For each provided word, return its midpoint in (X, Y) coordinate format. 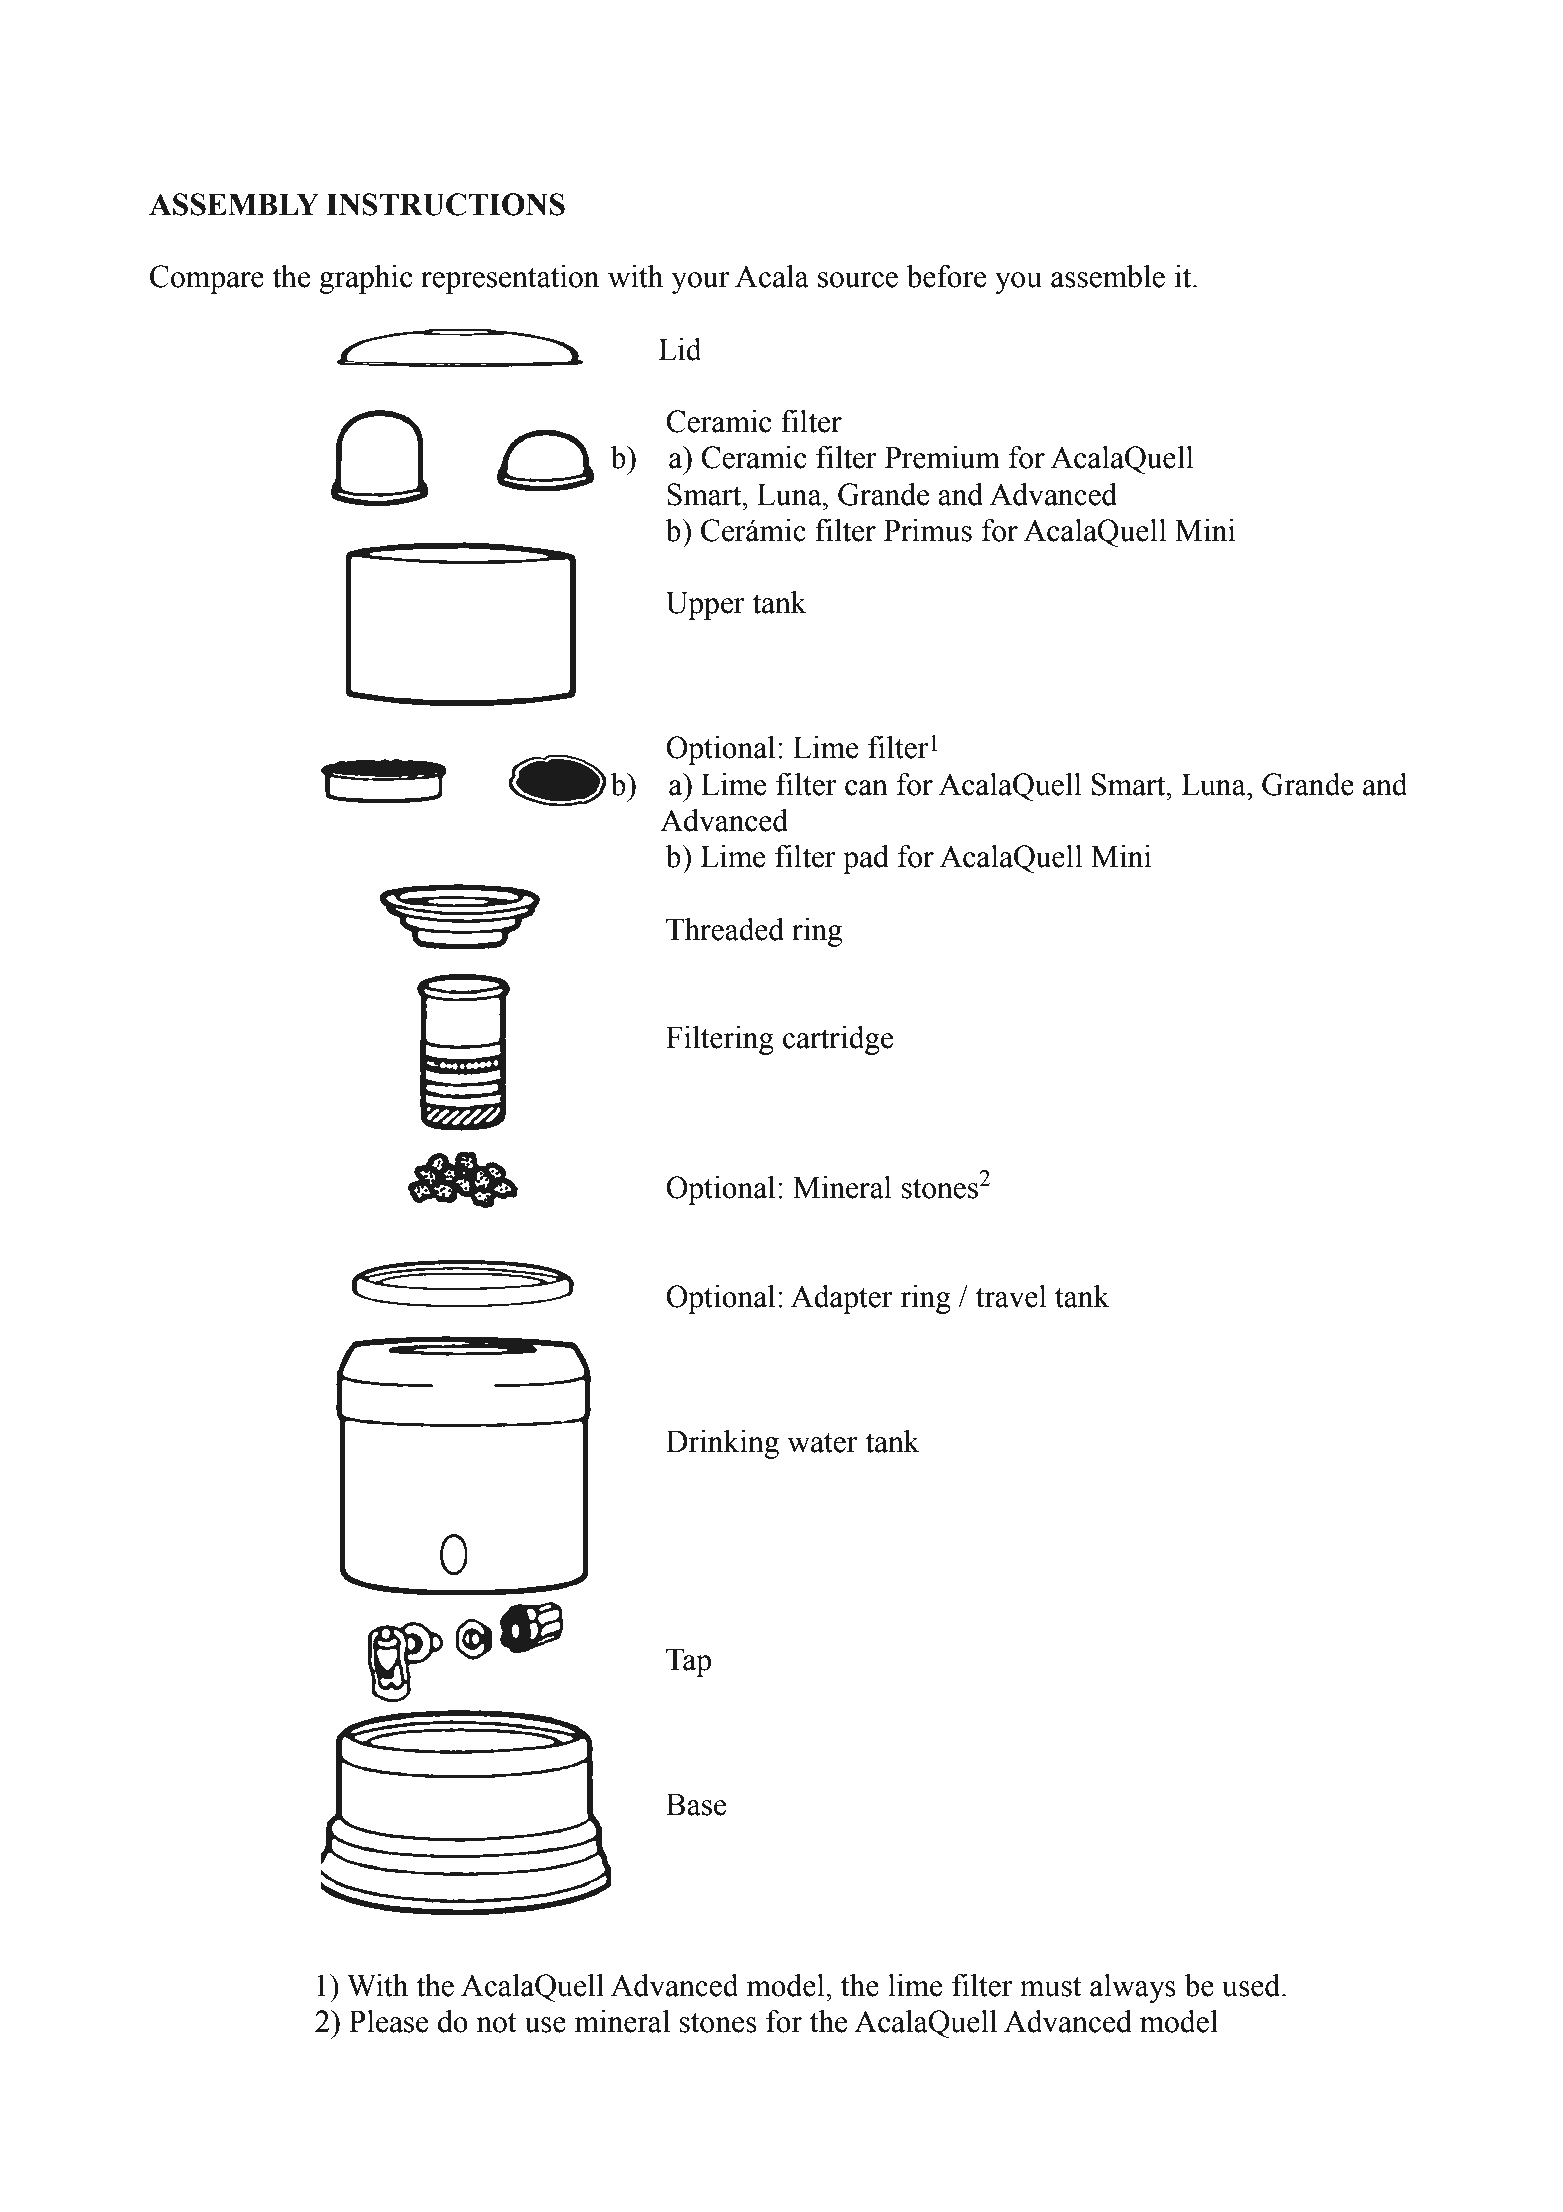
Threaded (725, 929)
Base (696, 1804)
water (823, 1443)
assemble (1108, 276)
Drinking (722, 1444)
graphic (366, 279)
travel (1011, 1296)
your (701, 283)
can (866, 788)
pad (866, 859)
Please (388, 2021)
